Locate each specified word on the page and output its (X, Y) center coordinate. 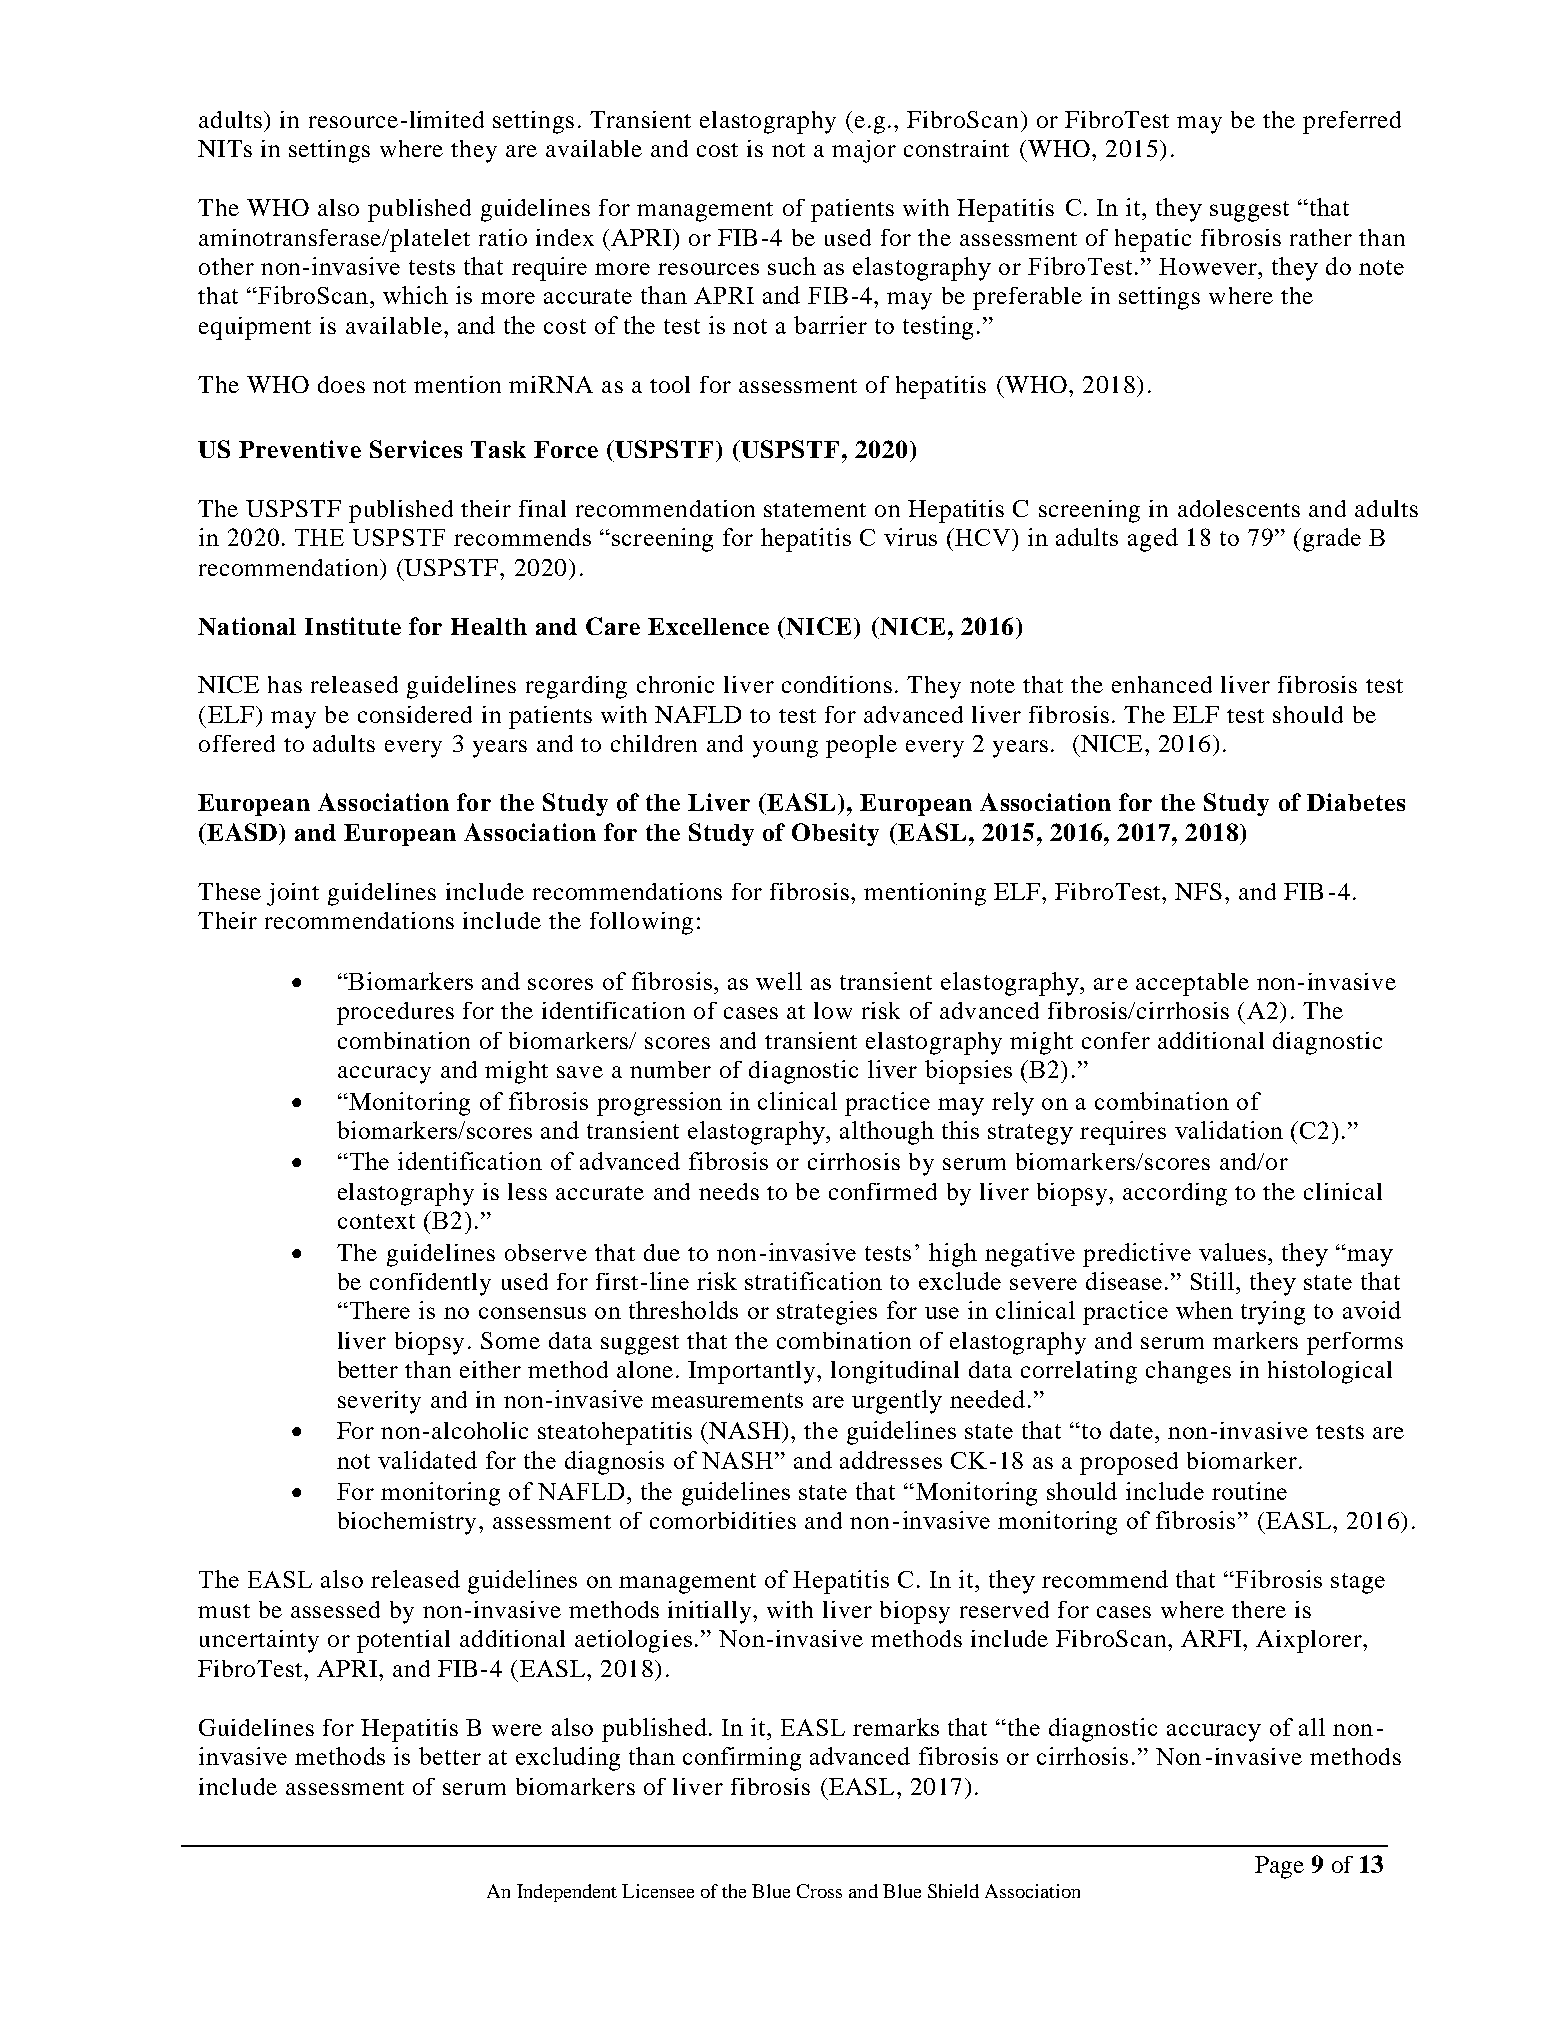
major (864, 151)
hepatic (1153, 240)
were (517, 1730)
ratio (503, 237)
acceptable (1192, 984)
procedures (395, 1013)
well (779, 981)
